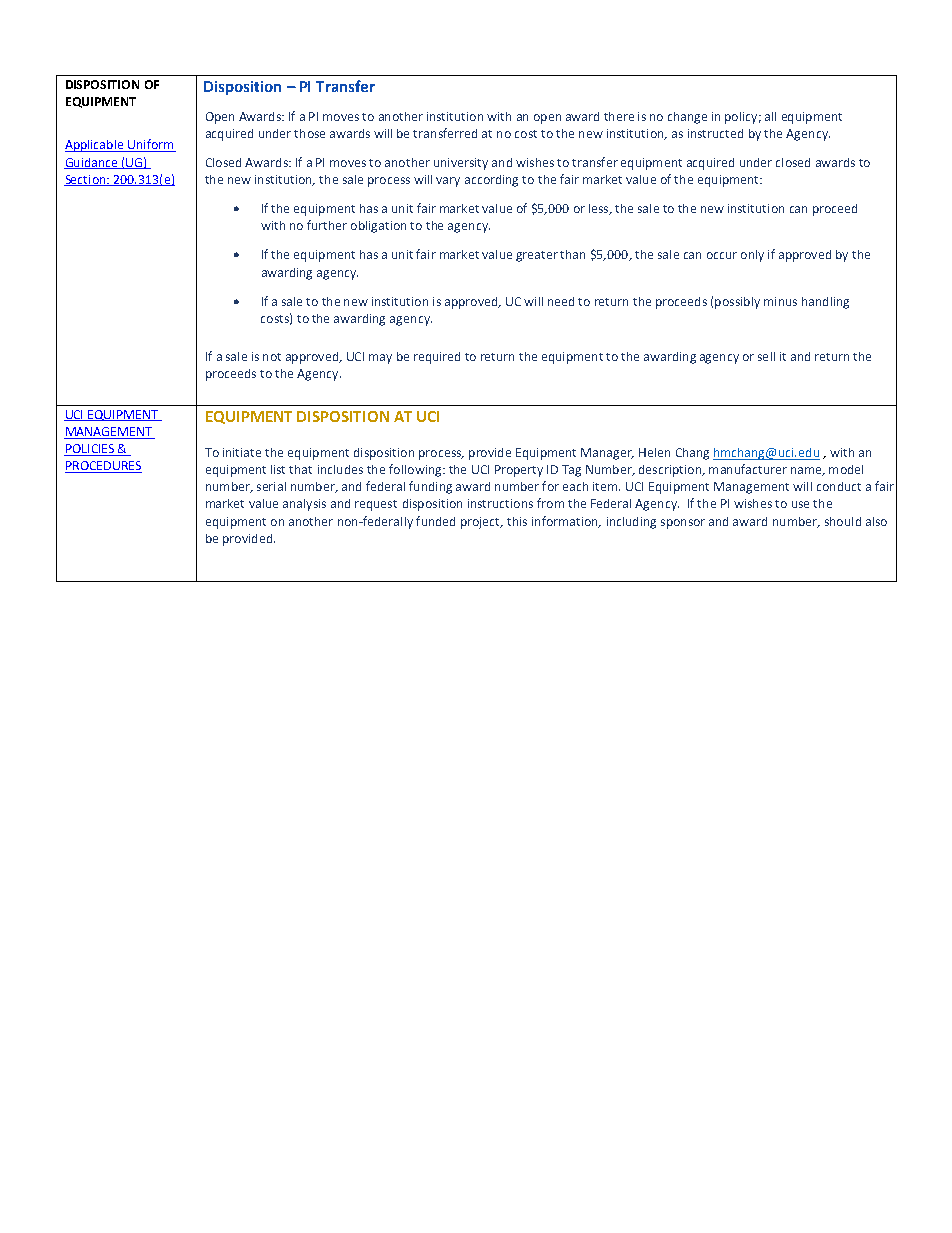  What do you see at coordinates (380, 359) in the page?
I see `may` at bounding box center [380, 359].
